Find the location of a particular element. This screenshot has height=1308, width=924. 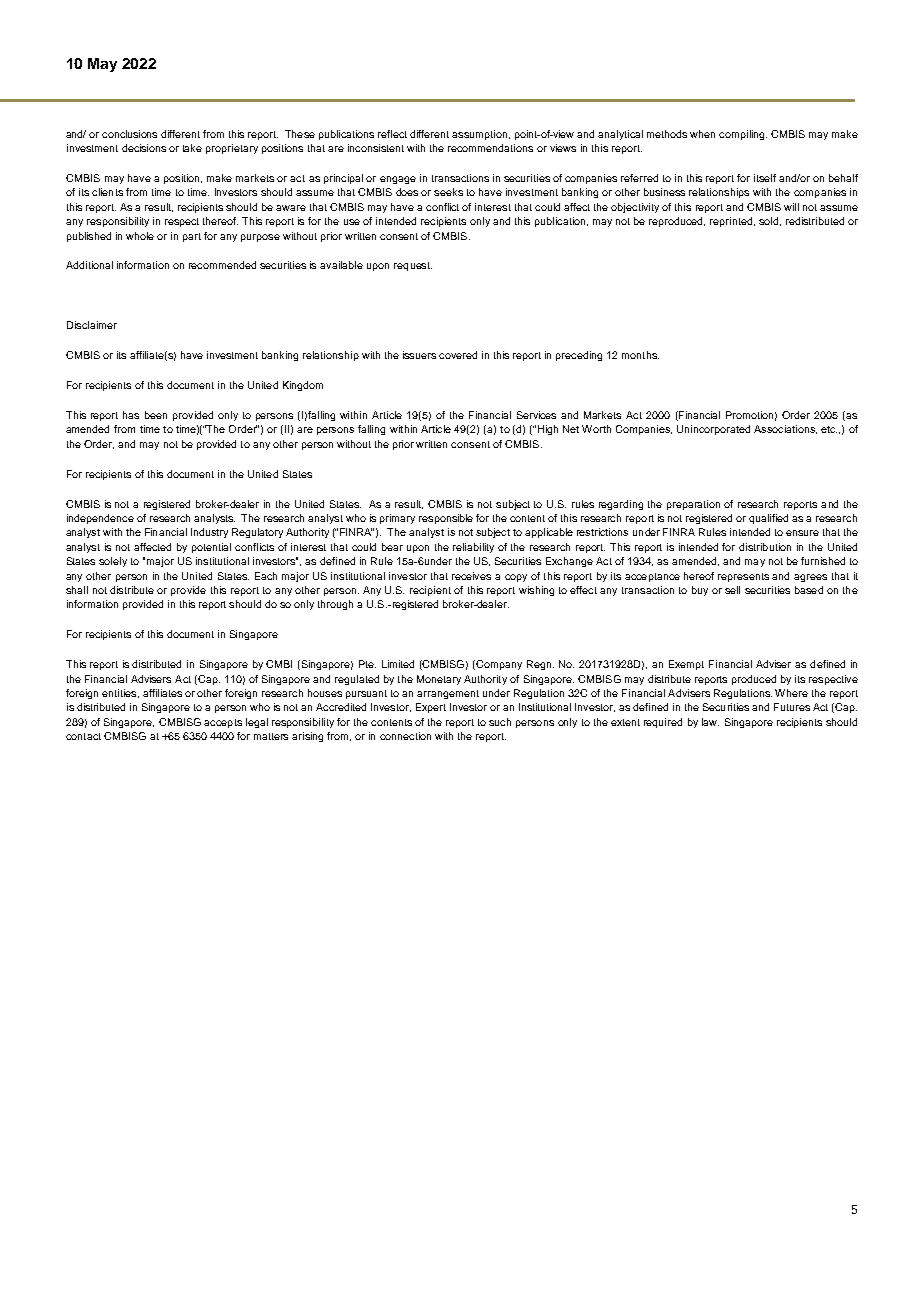

covered is located at coordinates (458, 355).
